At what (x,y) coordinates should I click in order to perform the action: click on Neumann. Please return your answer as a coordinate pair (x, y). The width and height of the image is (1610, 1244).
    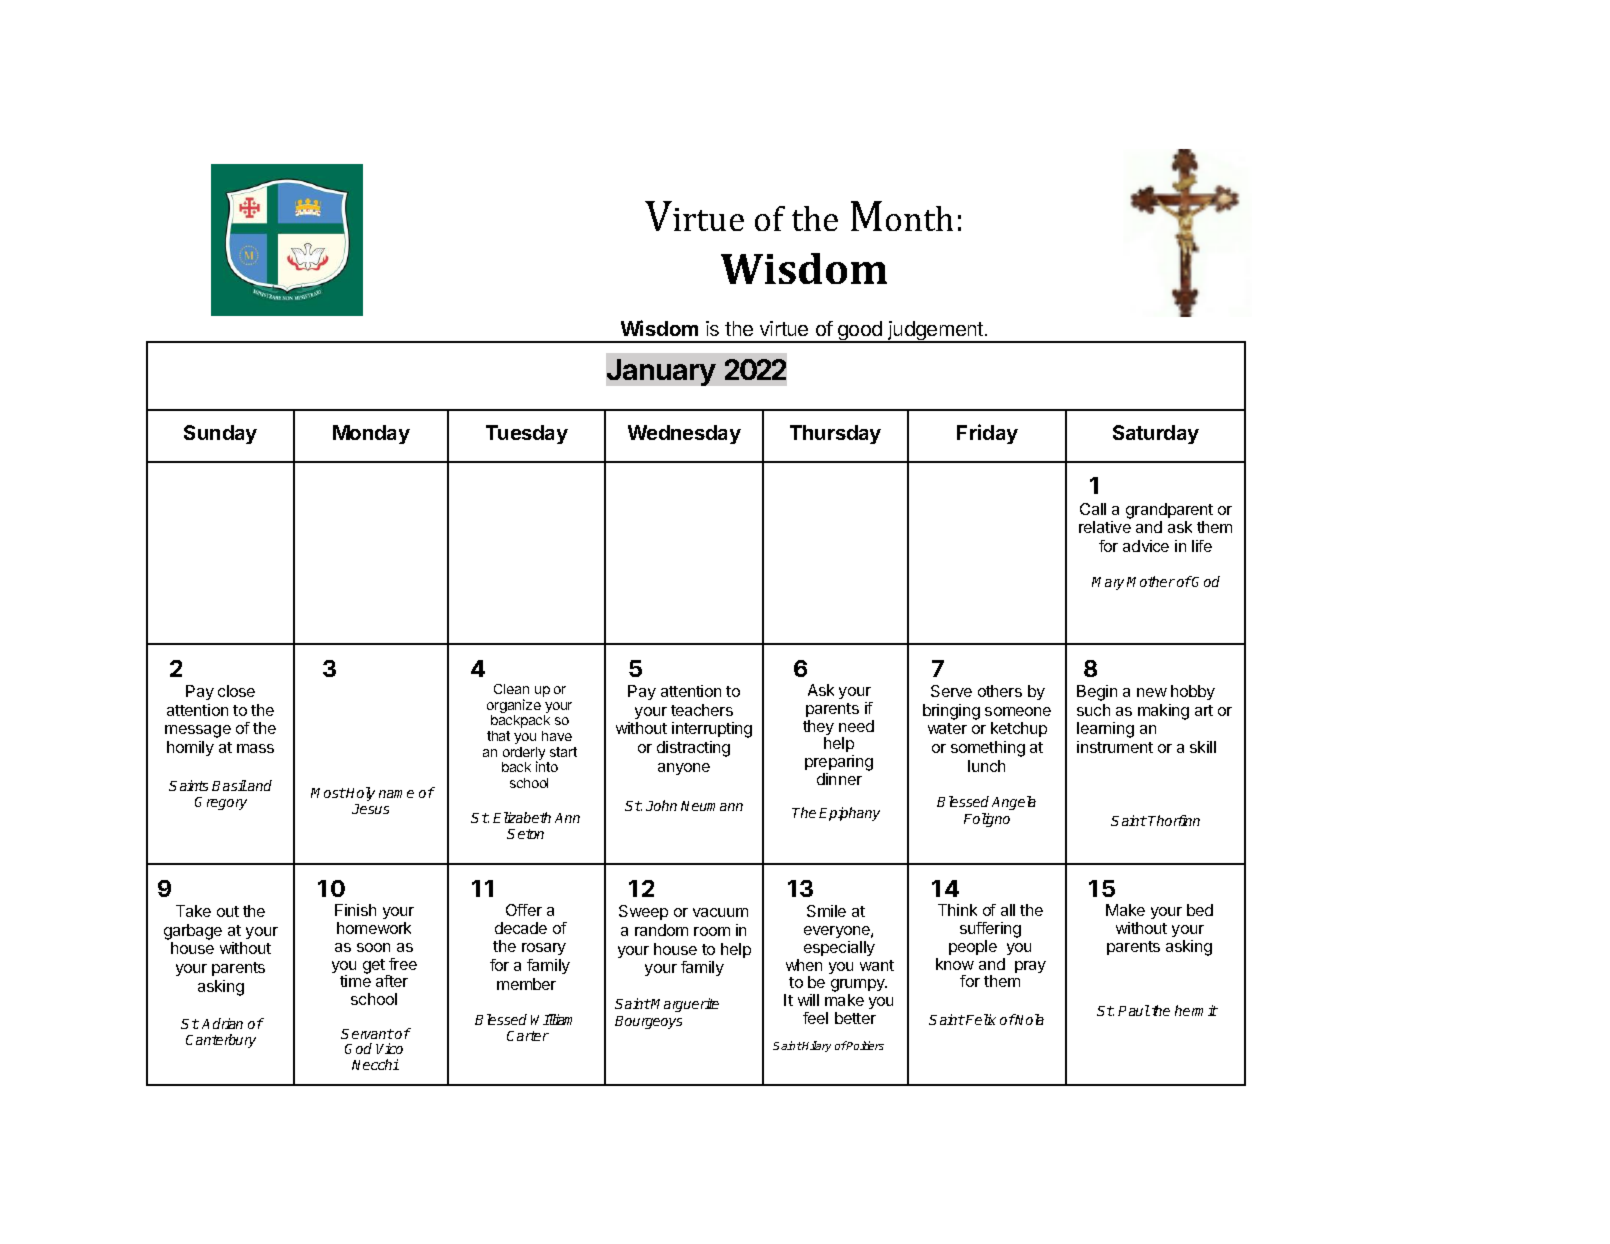
    Looking at the image, I should click on (712, 806).
